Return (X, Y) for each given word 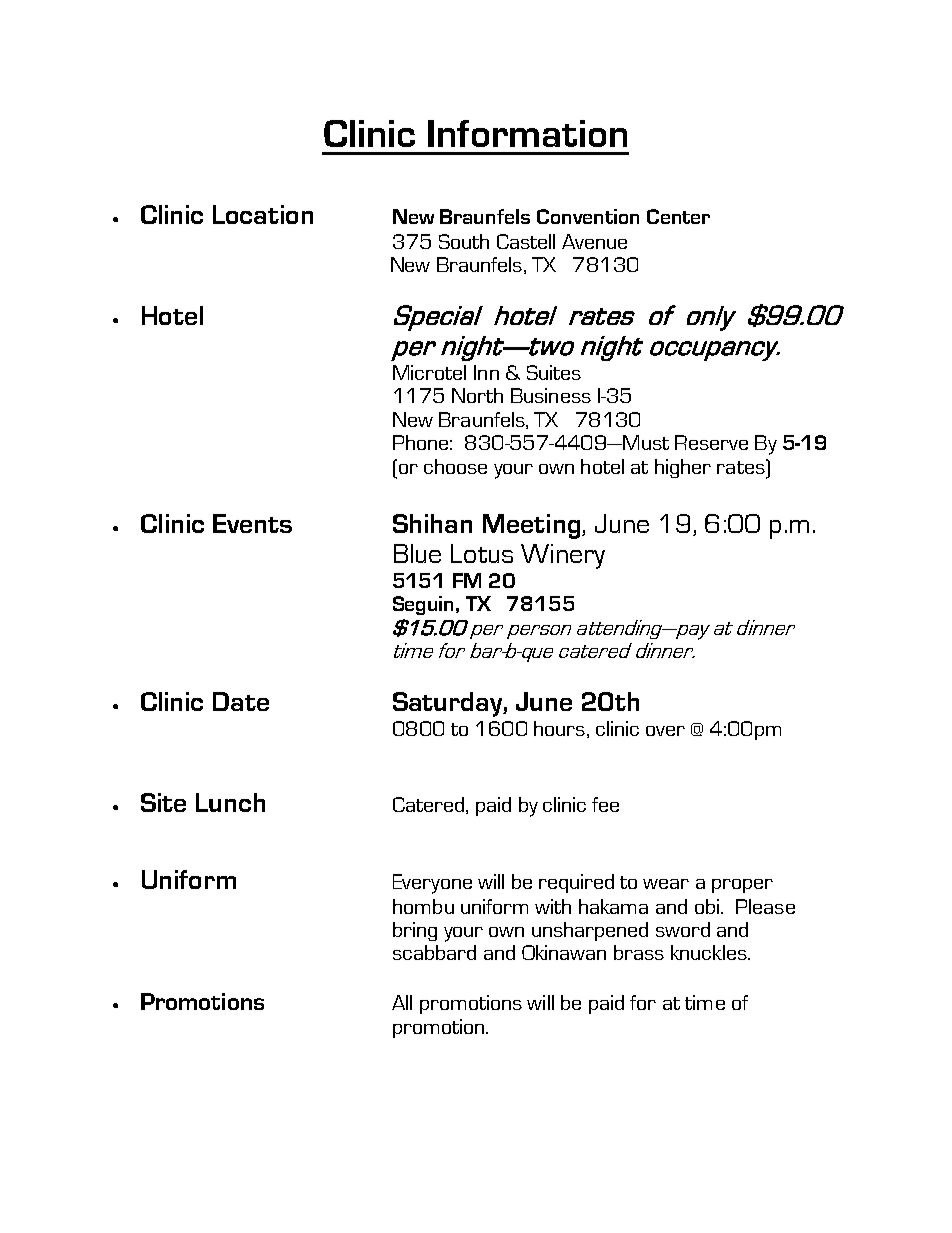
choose (455, 466)
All (402, 1002)
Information (527, 133)
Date (241, 701)
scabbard (434, 952)
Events (252, 523)
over (665, 731)
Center (678, 216)
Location (263, 214)
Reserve (711, 442)
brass (639, 952)
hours (559, 728)
